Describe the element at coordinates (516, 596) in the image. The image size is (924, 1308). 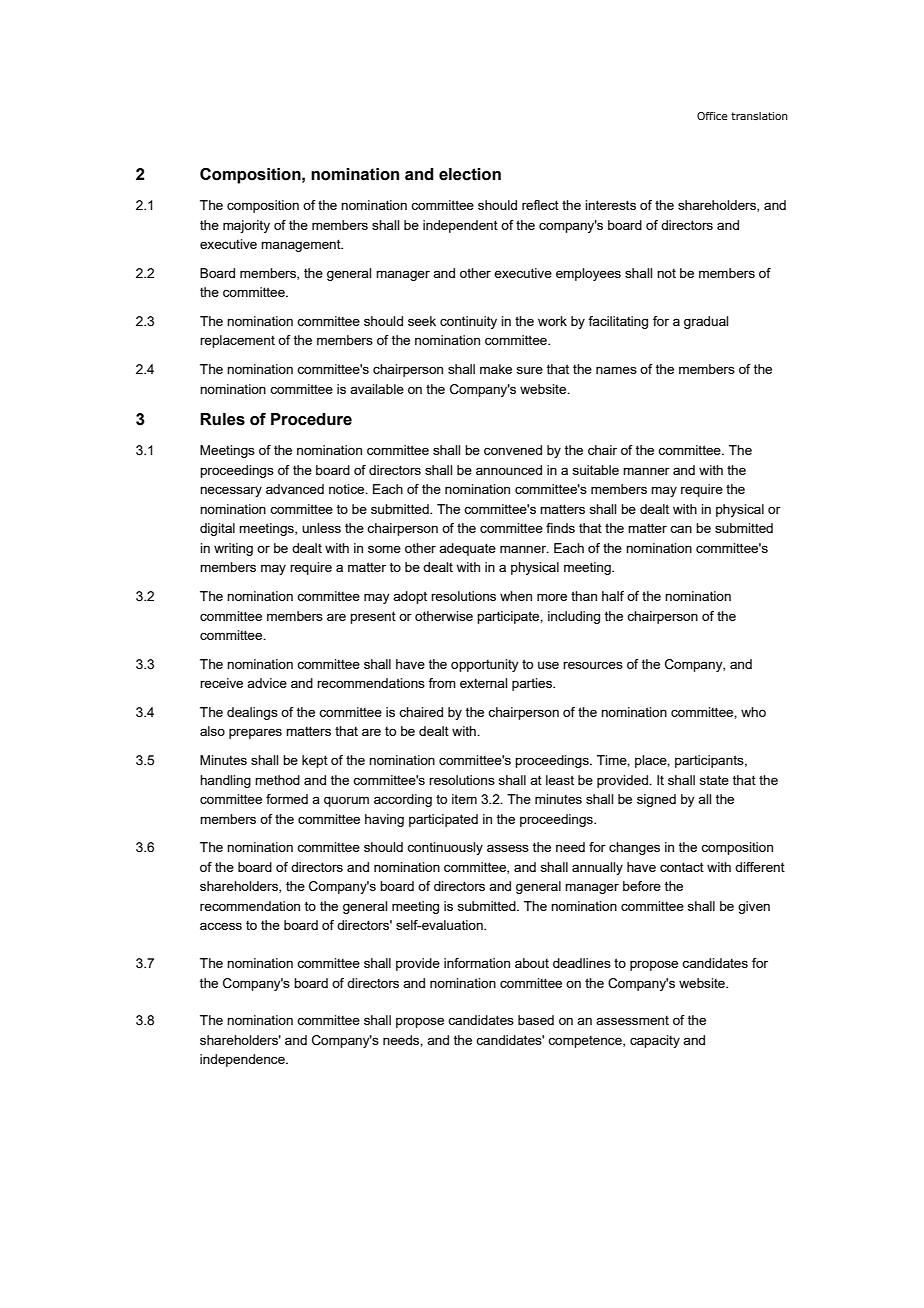
I see `when` at that location.
